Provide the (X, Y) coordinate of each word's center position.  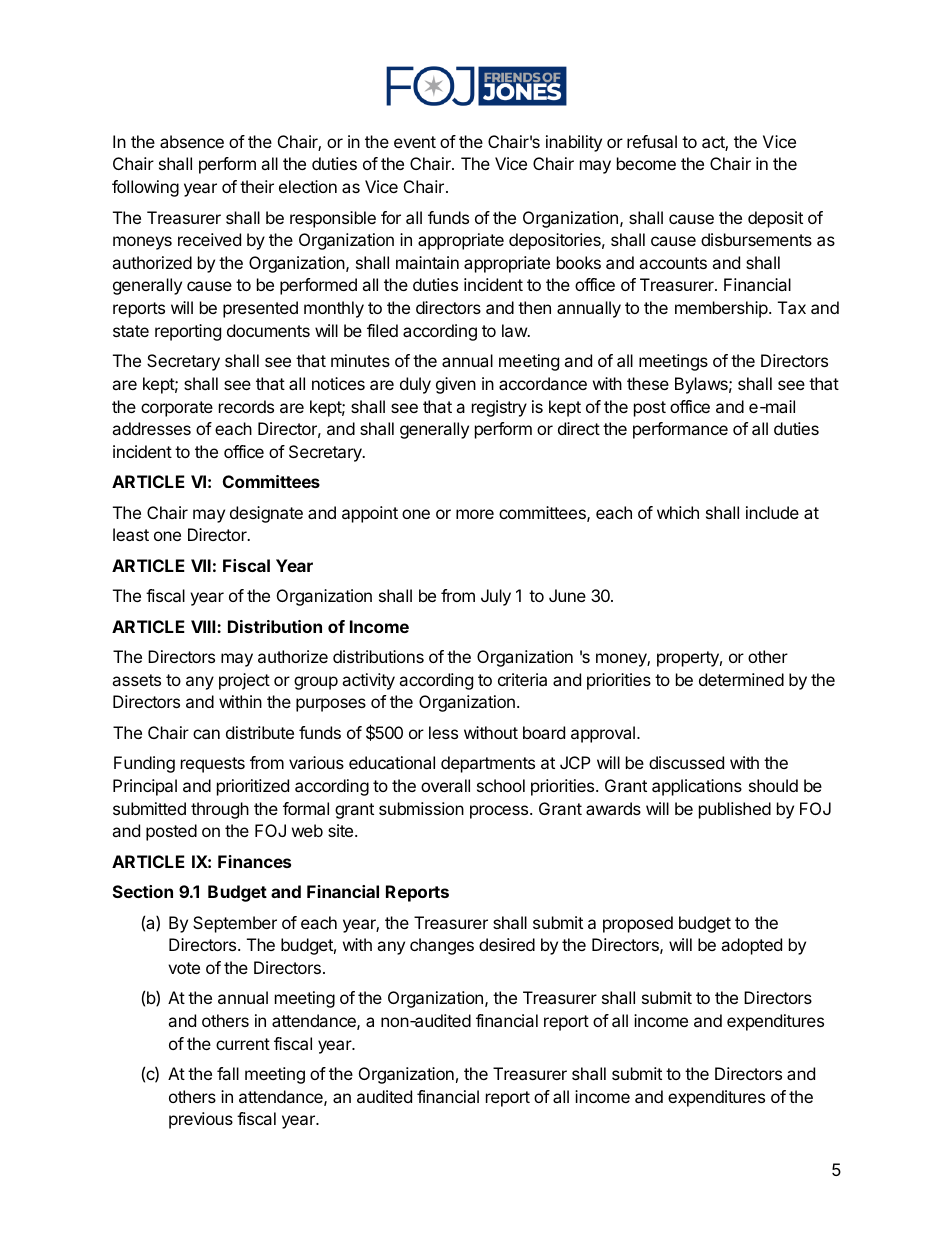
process (500, 812)
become (646, 163)
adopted (751, 946)
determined (741, 679)
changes (442, 946)
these (648, 383)
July (496, 597)
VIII (204, 626)
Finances (254, 861)
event (415, 142)
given (456, 385)
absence (192, 141)
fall (228, 1073)
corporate (177, 409)
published (735, 810)
